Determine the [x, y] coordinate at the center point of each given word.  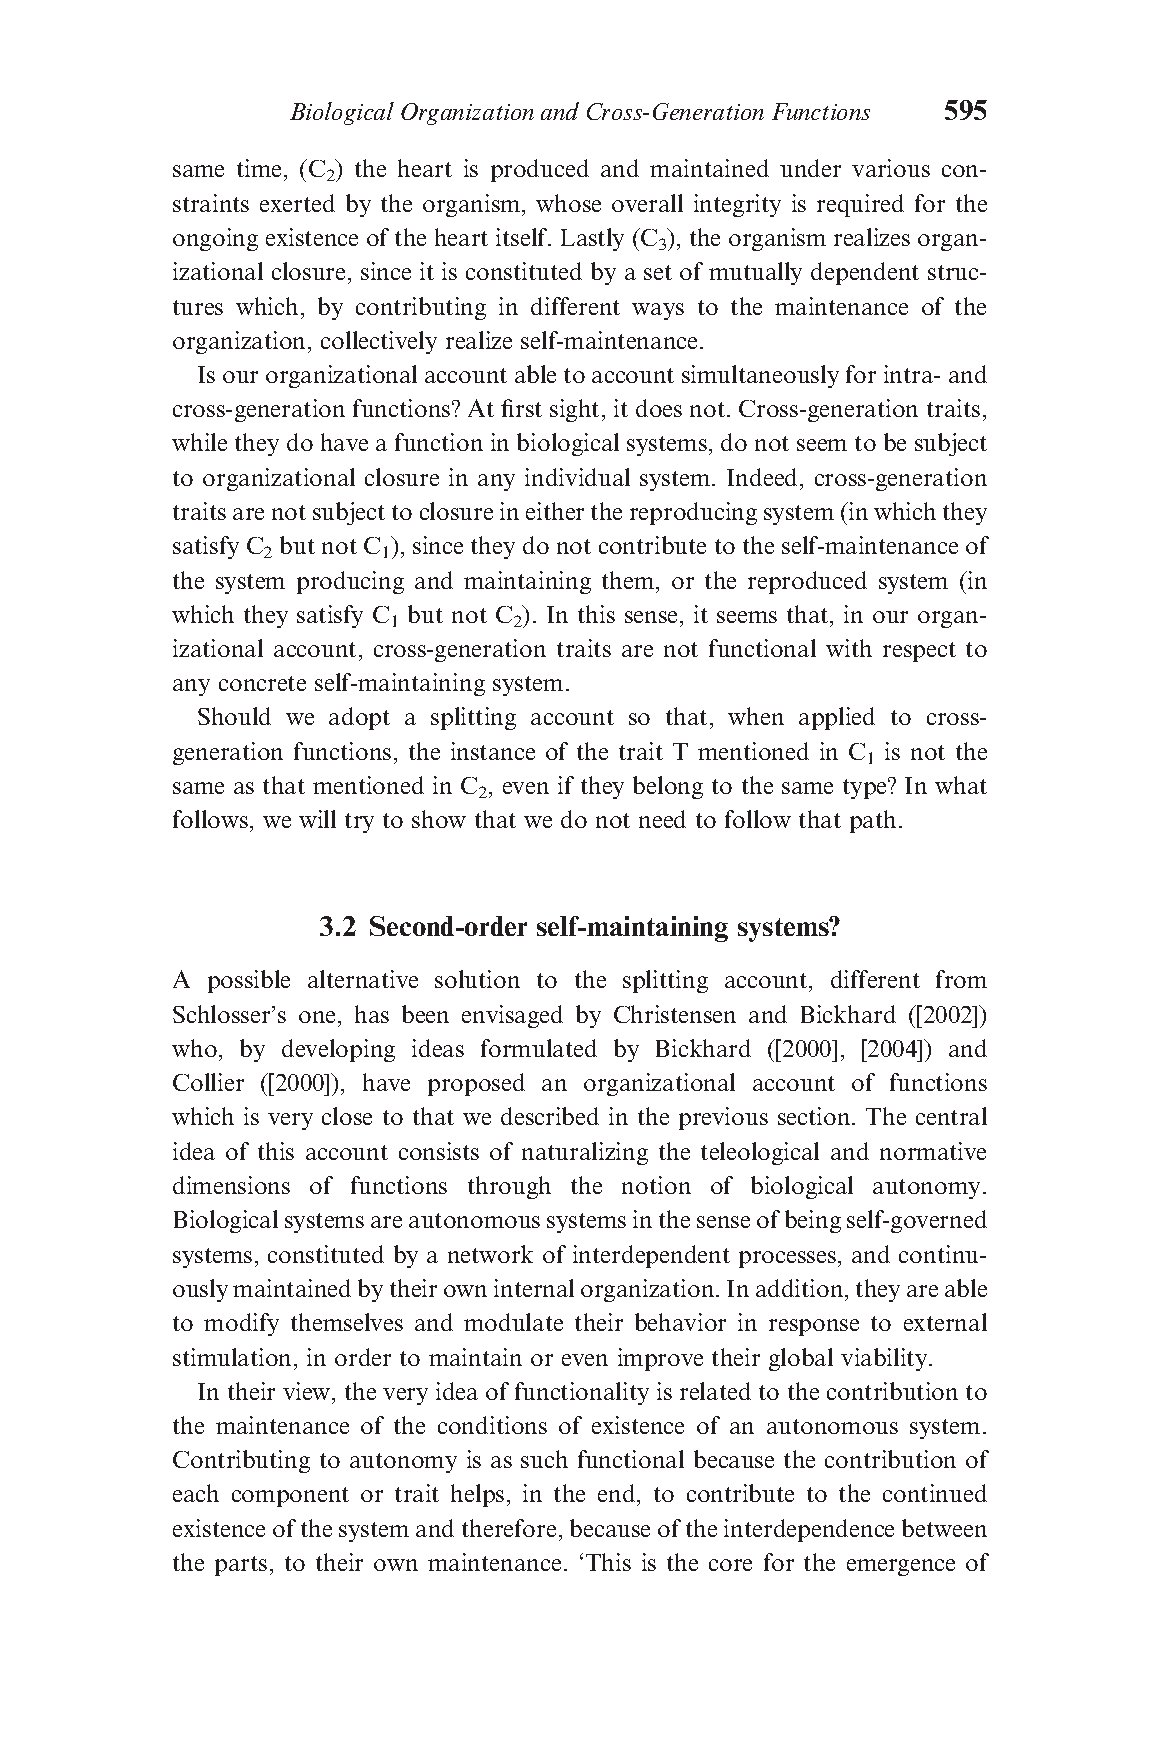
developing [338, 1050]
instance [493, 751]
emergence [901, 1567]
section [815, 1116]
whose [568, 203]
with [849, 648]
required [860, 205]
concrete [262, 683]
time [259, 168]
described [550, 1116]
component [290, 1497]
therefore [509, 1528]
